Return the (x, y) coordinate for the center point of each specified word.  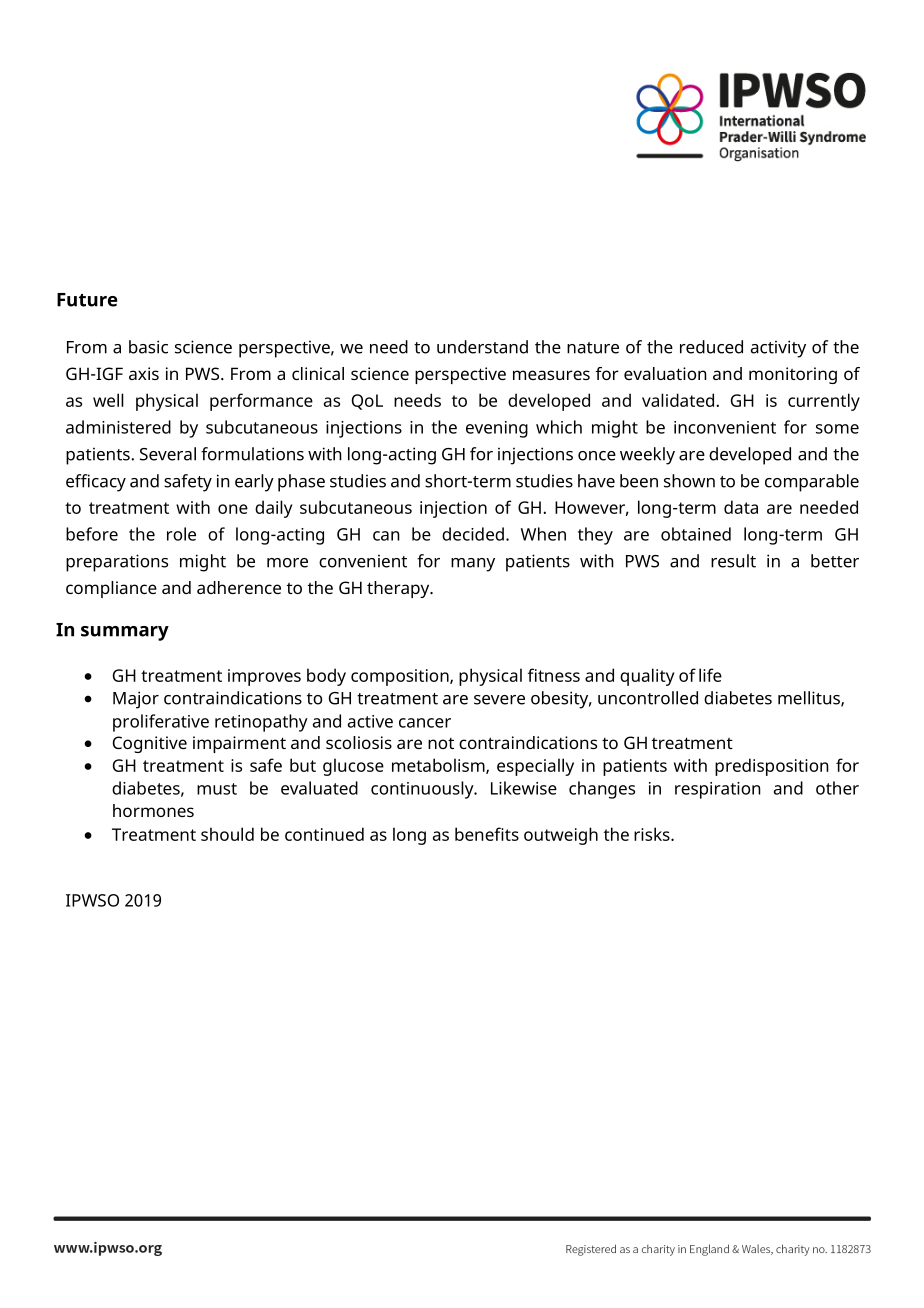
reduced (711, 347)
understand (482, 347)
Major (136, 700)
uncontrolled (648, 698)
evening (497, 429)
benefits (487, 834)
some (837, 429)
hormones (153, 810)
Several (168, 454)
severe (499, 700)
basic (148, 347)
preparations (117, 563)
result (733, 561)
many (473, 565)
